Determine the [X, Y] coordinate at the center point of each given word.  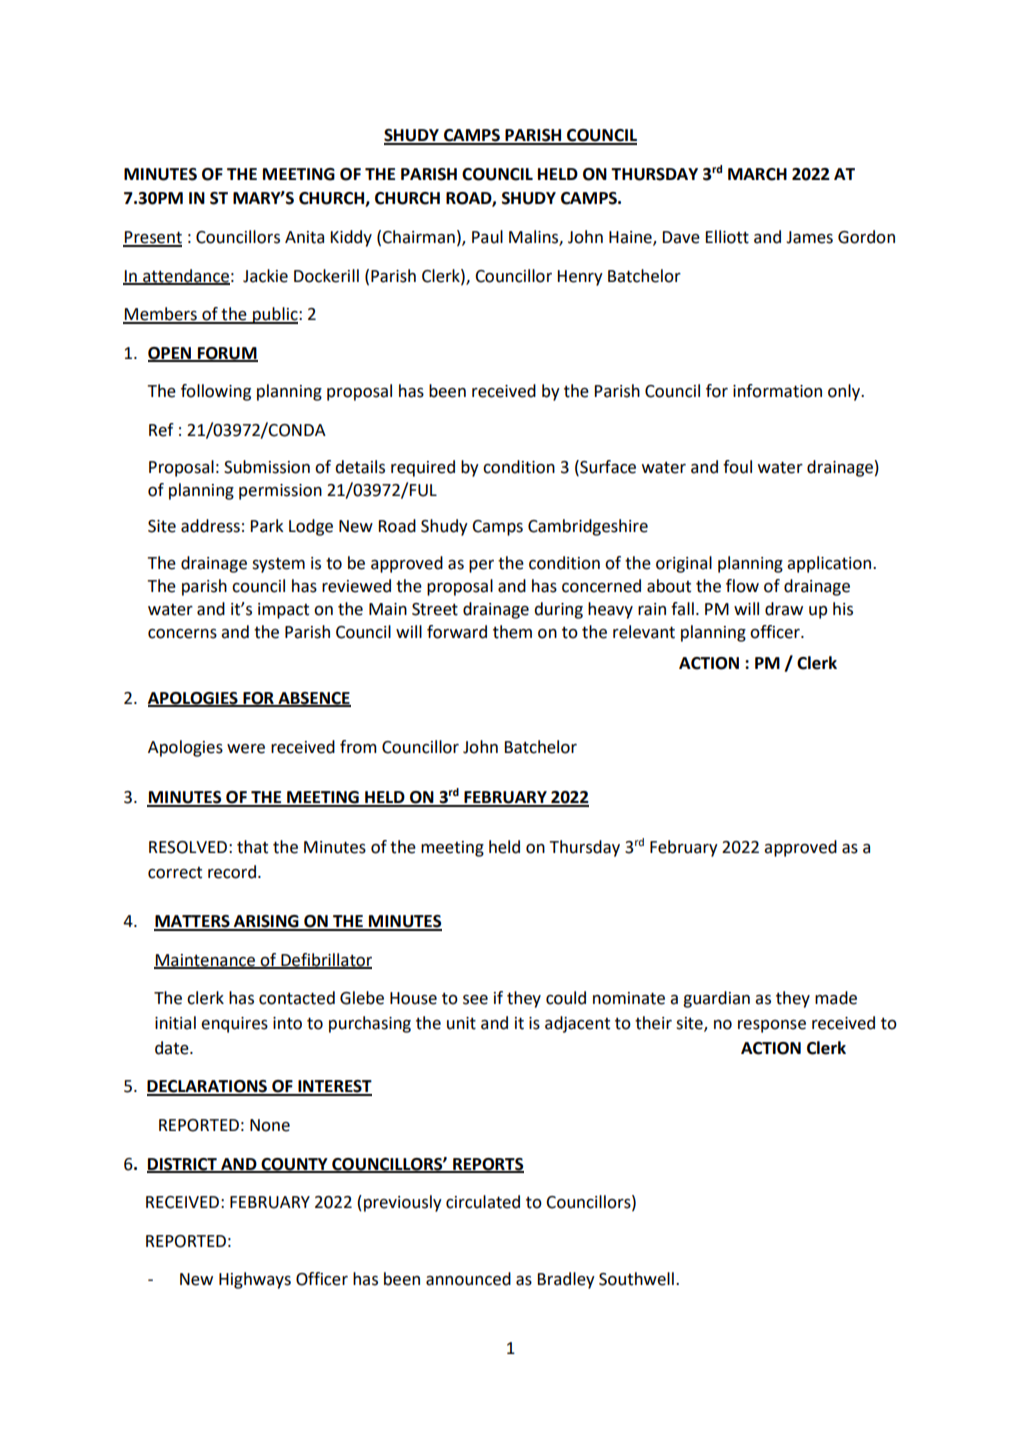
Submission [267, 467]
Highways [255, 1280]
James [809, 237]
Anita [304, 237]
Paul [487, 237]
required [423, 468]
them [512, 632]
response [772, 1026]
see [475, 1000]
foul [737, 467]
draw [784, 609]
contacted [297, 998]
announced [468, 1279]
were [246, 749]
